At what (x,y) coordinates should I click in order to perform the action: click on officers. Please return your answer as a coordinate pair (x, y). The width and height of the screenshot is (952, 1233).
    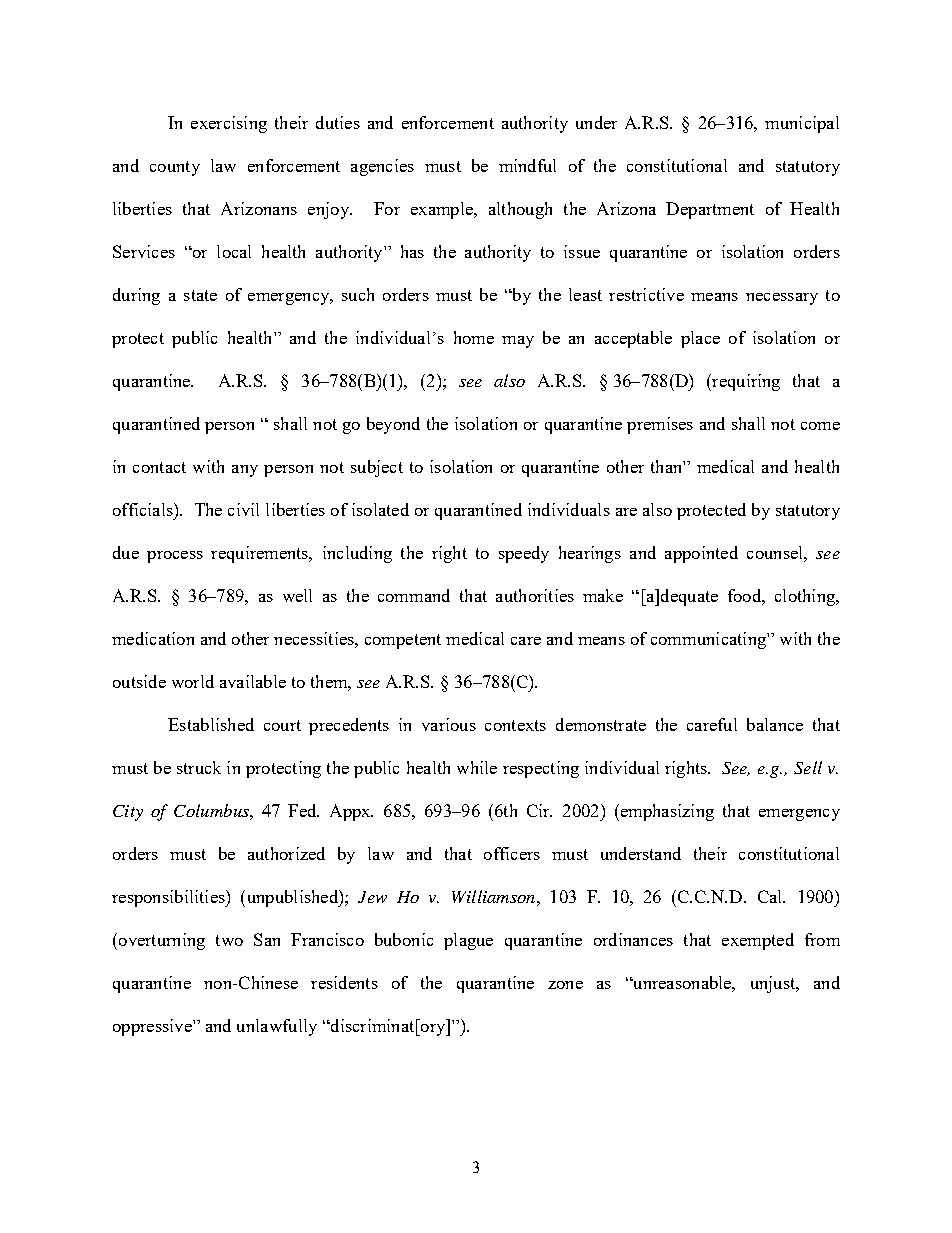
    Looking at the image, I should click on (512, 853).
